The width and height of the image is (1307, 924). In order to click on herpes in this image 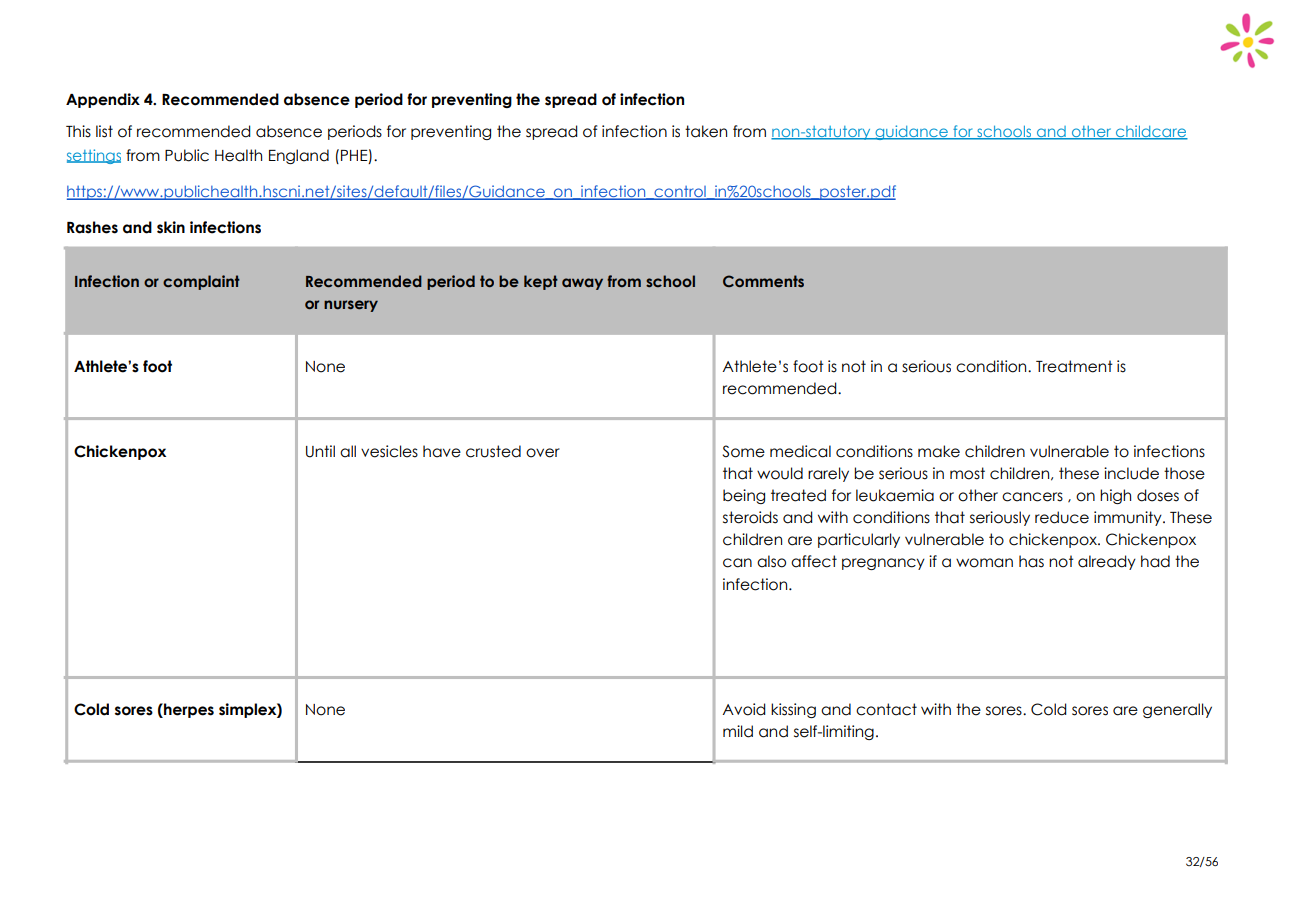, I will do `click(188, 710)`.
